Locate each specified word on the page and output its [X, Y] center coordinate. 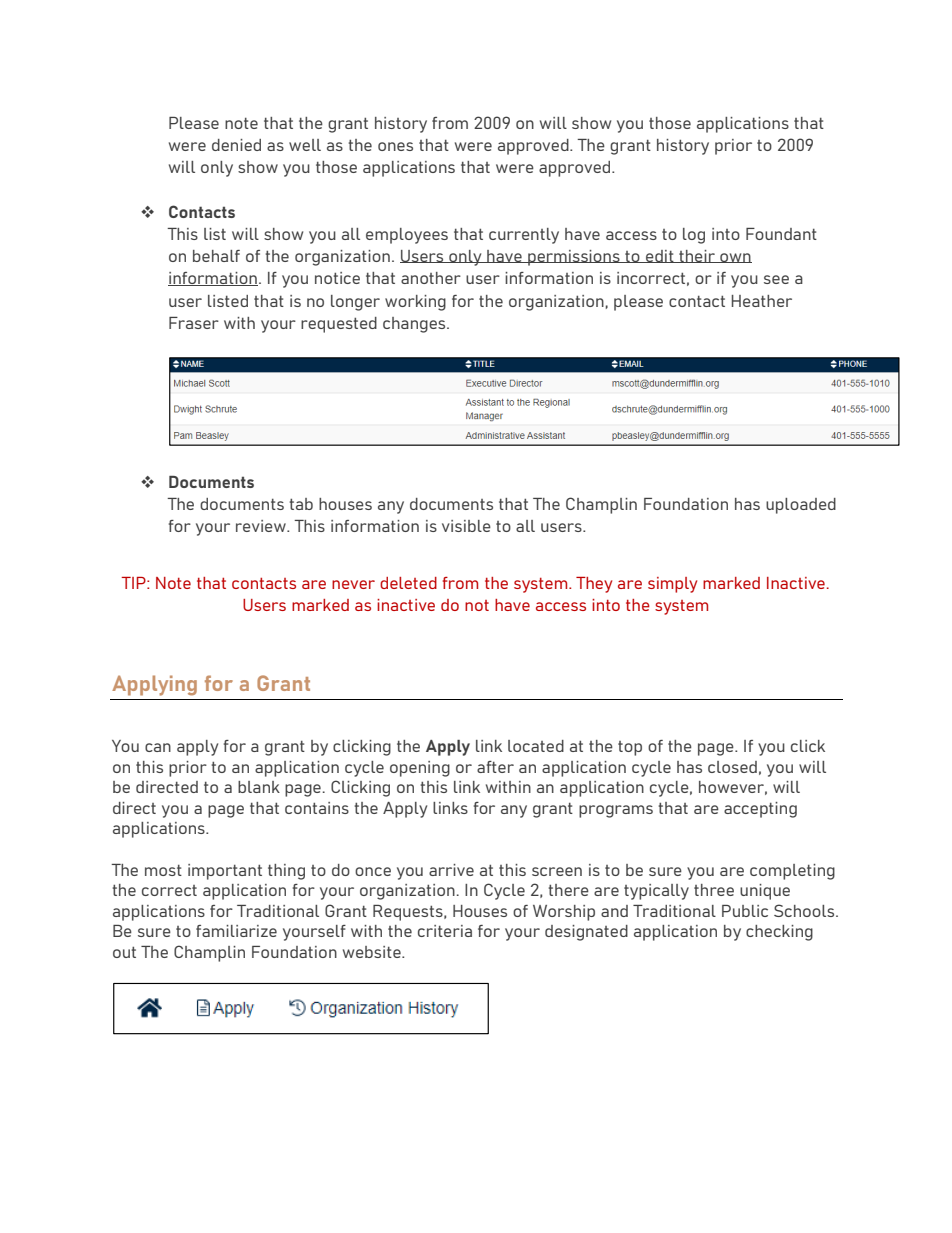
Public [745, 911]
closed [732, 767]
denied [236, 145]
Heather [762, 301]
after [495, 767]
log [694, 236]
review [262, 526]
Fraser [194, 323]
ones [395, 146]
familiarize [236, 931]
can [158, 747]
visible [466, 526]
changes [415, 325]
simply [672, 585]
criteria [445, 931]
